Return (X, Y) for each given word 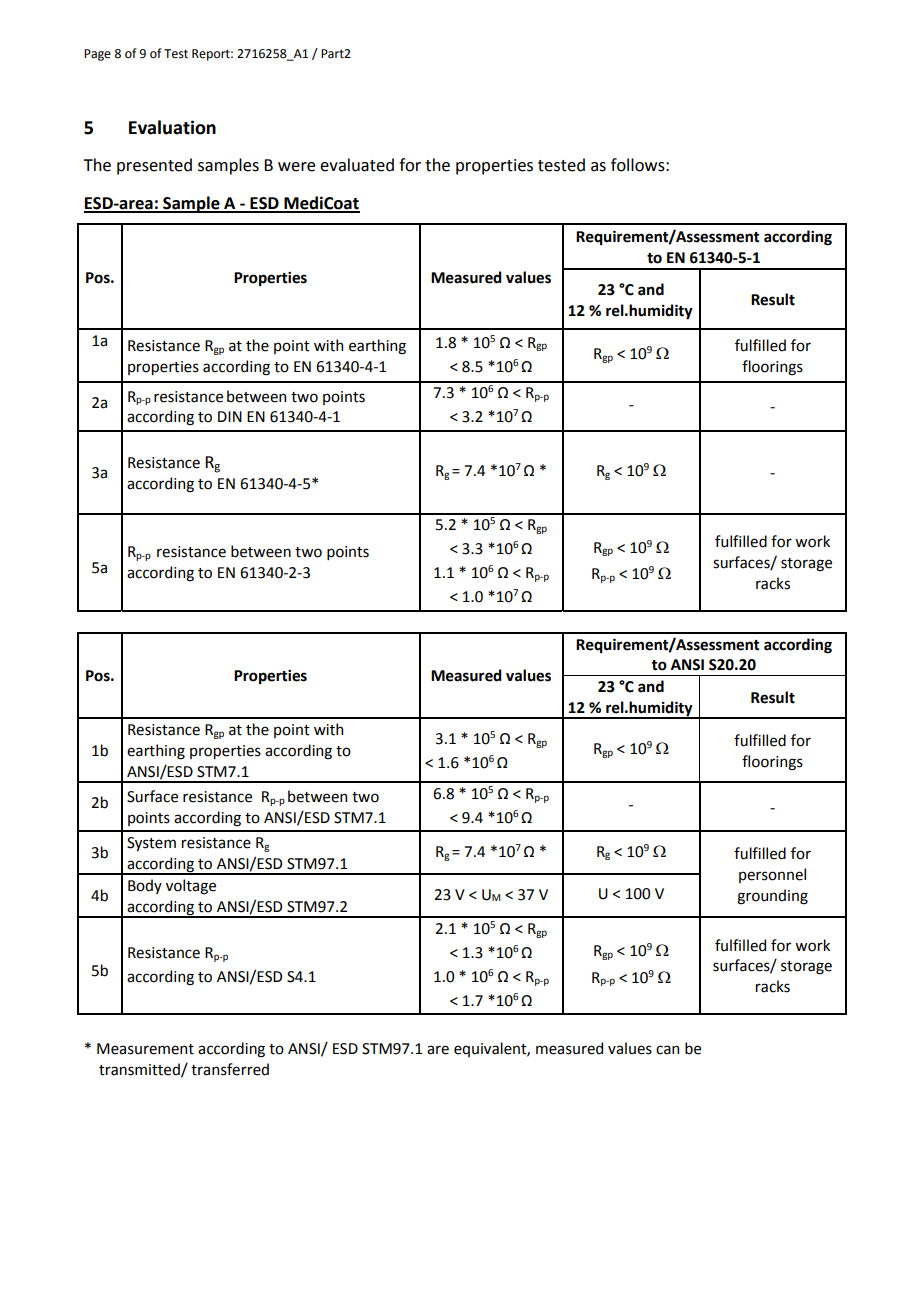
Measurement (145, 1049)
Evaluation (172, 127)
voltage (191, 887)
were (296, 167)
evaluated (357, 165)
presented (154, 166)
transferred (230, 1069)
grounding (772, 897)
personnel (772, 875)
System (151, 844)
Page (97, 55)
